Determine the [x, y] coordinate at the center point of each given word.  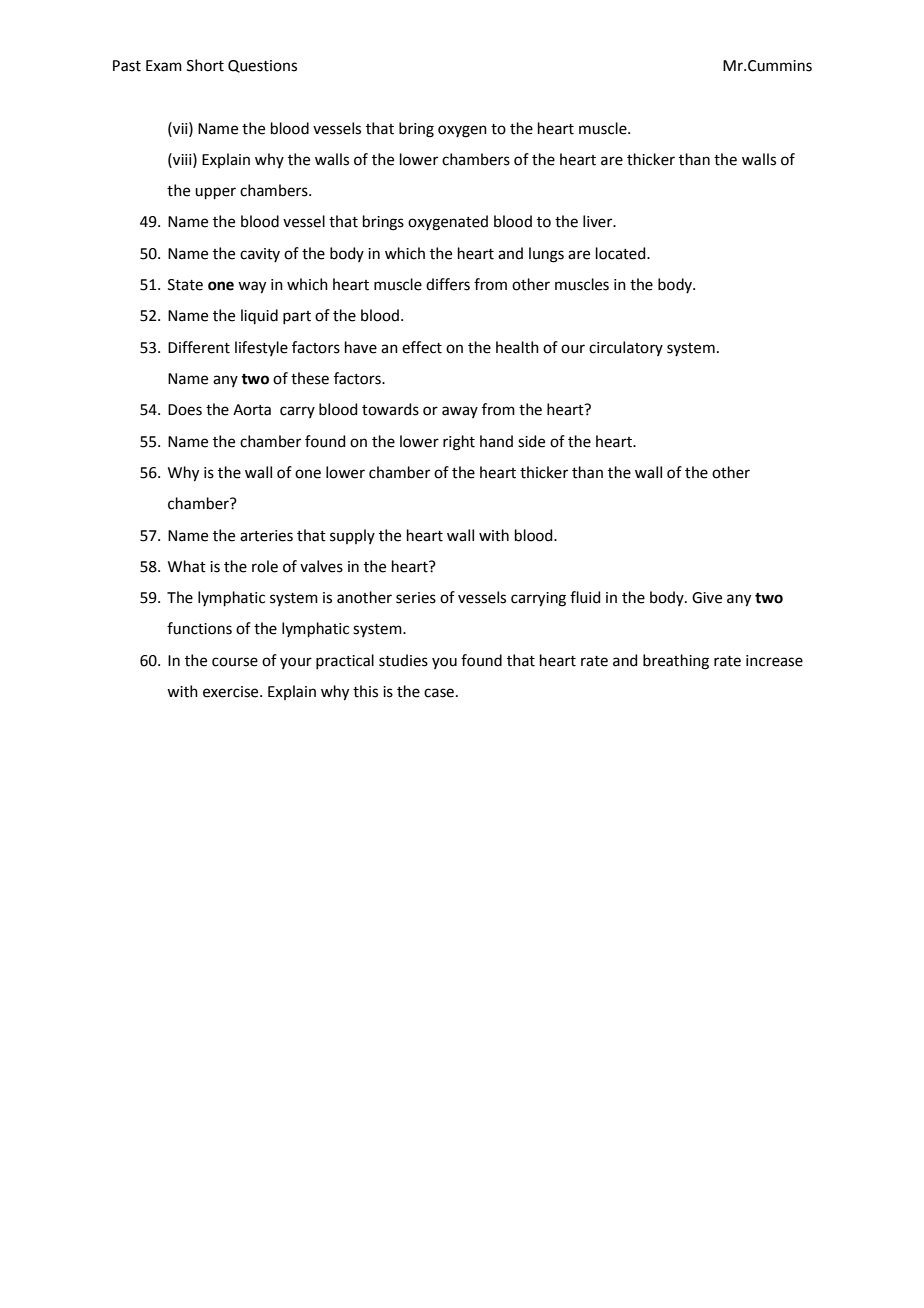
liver [599, 221]
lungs [546, 255]
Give [707, 598]
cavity [260, 255]
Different [199, 347]
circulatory [626, 348]
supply [352, 536]
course [235, 662]
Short [205, 65]
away [460, 412]
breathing [676, 662]
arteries [266, 536]
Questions [262, 66]
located [622, 253]
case [439, 693]
